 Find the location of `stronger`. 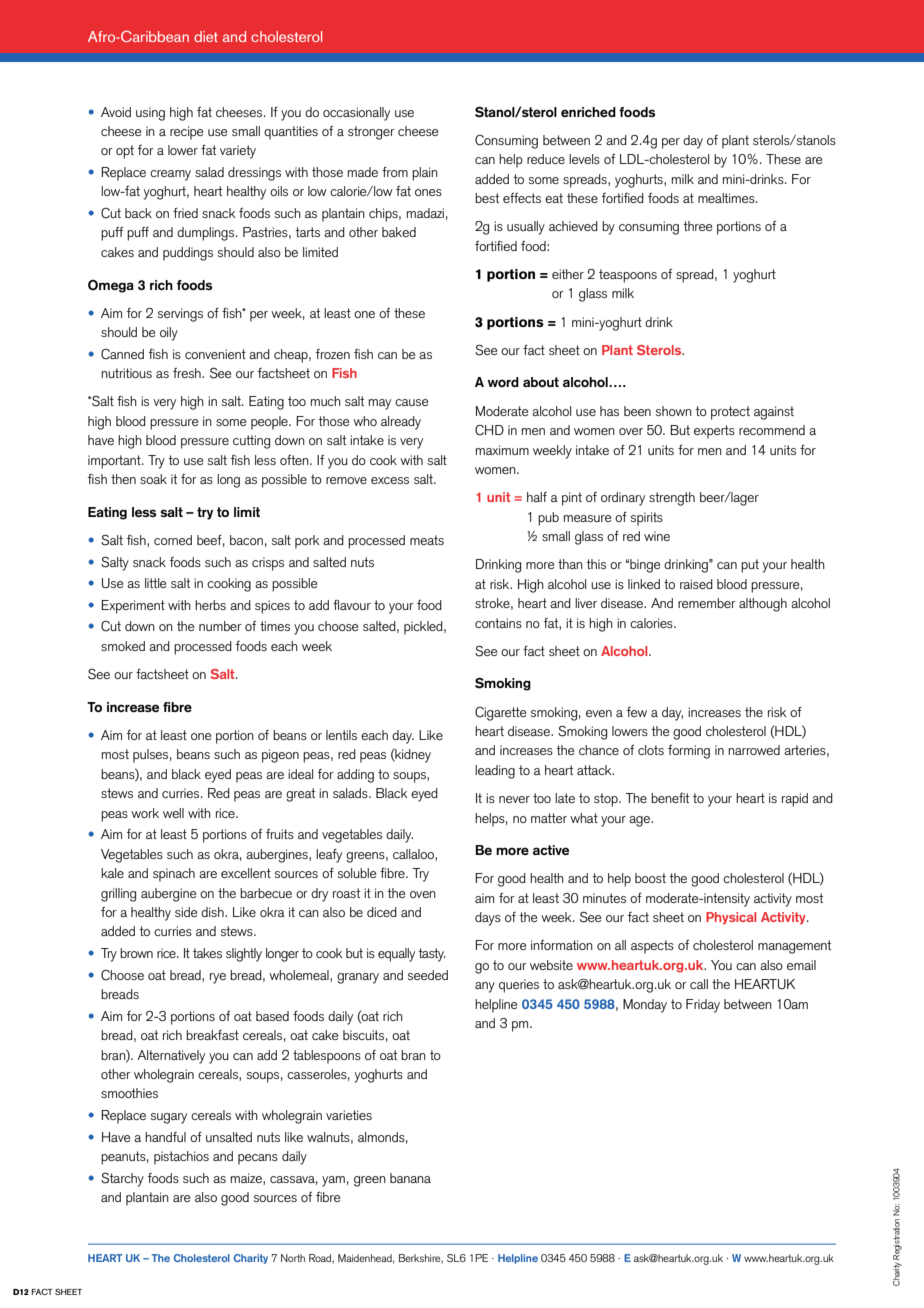

stronger is located at coordinates (371, 133).
